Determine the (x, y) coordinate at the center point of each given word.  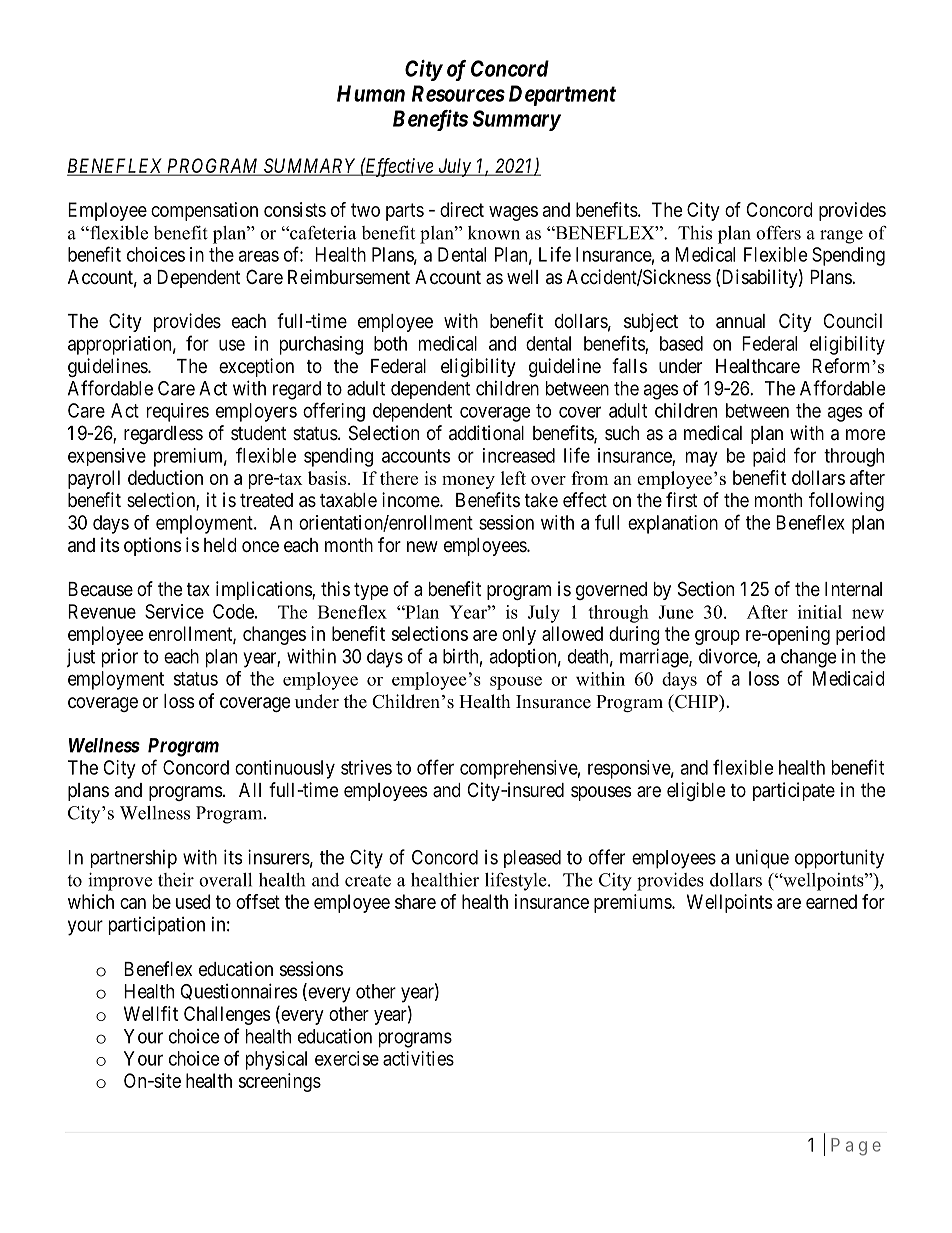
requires (178, 412)
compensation (204, 211)
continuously (285, 769)
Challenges (227, 1015)
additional (486, 433)
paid (769, 457)
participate (794, 791)
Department (562, 95)
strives (366, 767)
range (841, 237)
